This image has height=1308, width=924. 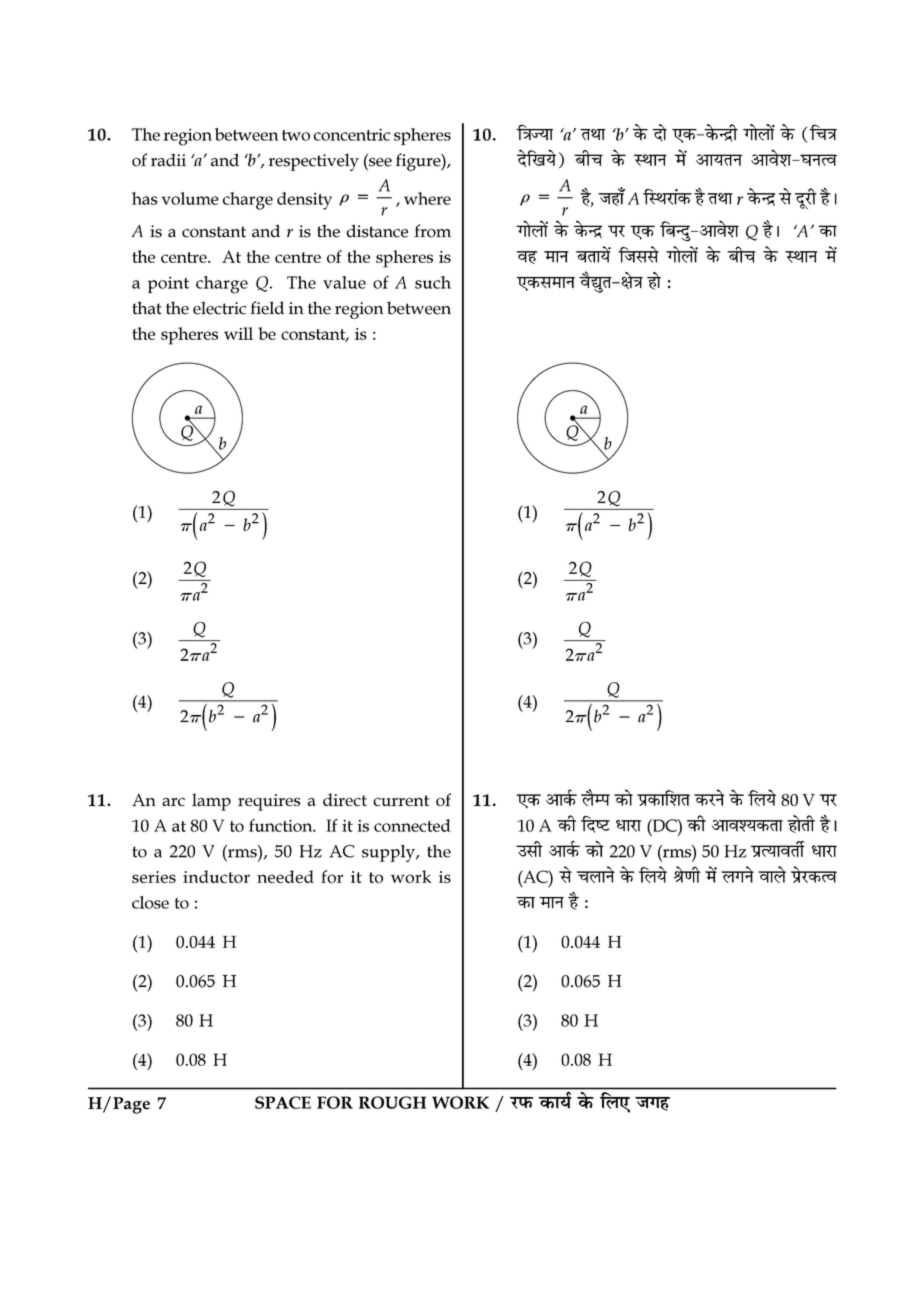 I want to click on SPACE, so click(x=283, y=1102).
